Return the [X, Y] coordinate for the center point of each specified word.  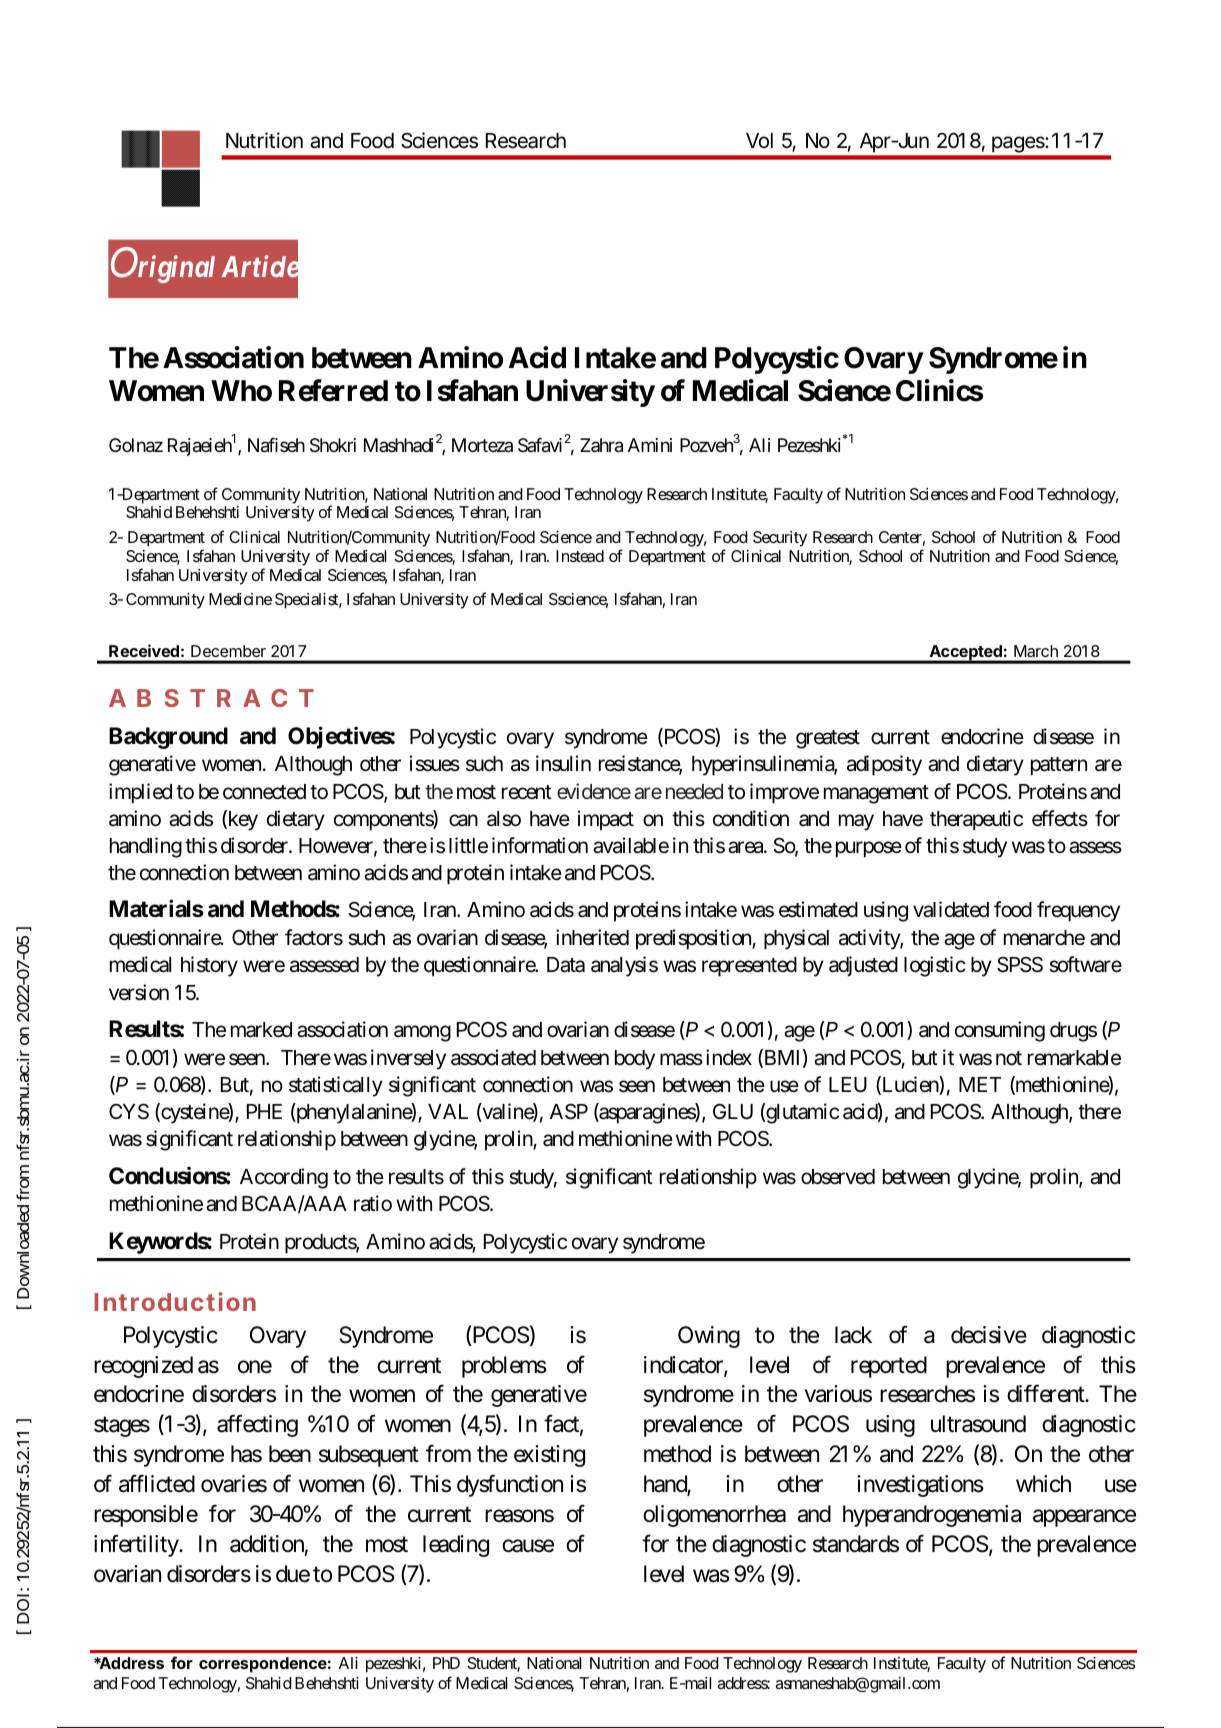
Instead [580, 556]
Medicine [240, 599]
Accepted [965, 654]
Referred [333, 390]
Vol [759, 140]
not [1009, 1058]
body [635, 1060]
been [290, 1454]
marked [261, 1030]
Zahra [601, 445]
